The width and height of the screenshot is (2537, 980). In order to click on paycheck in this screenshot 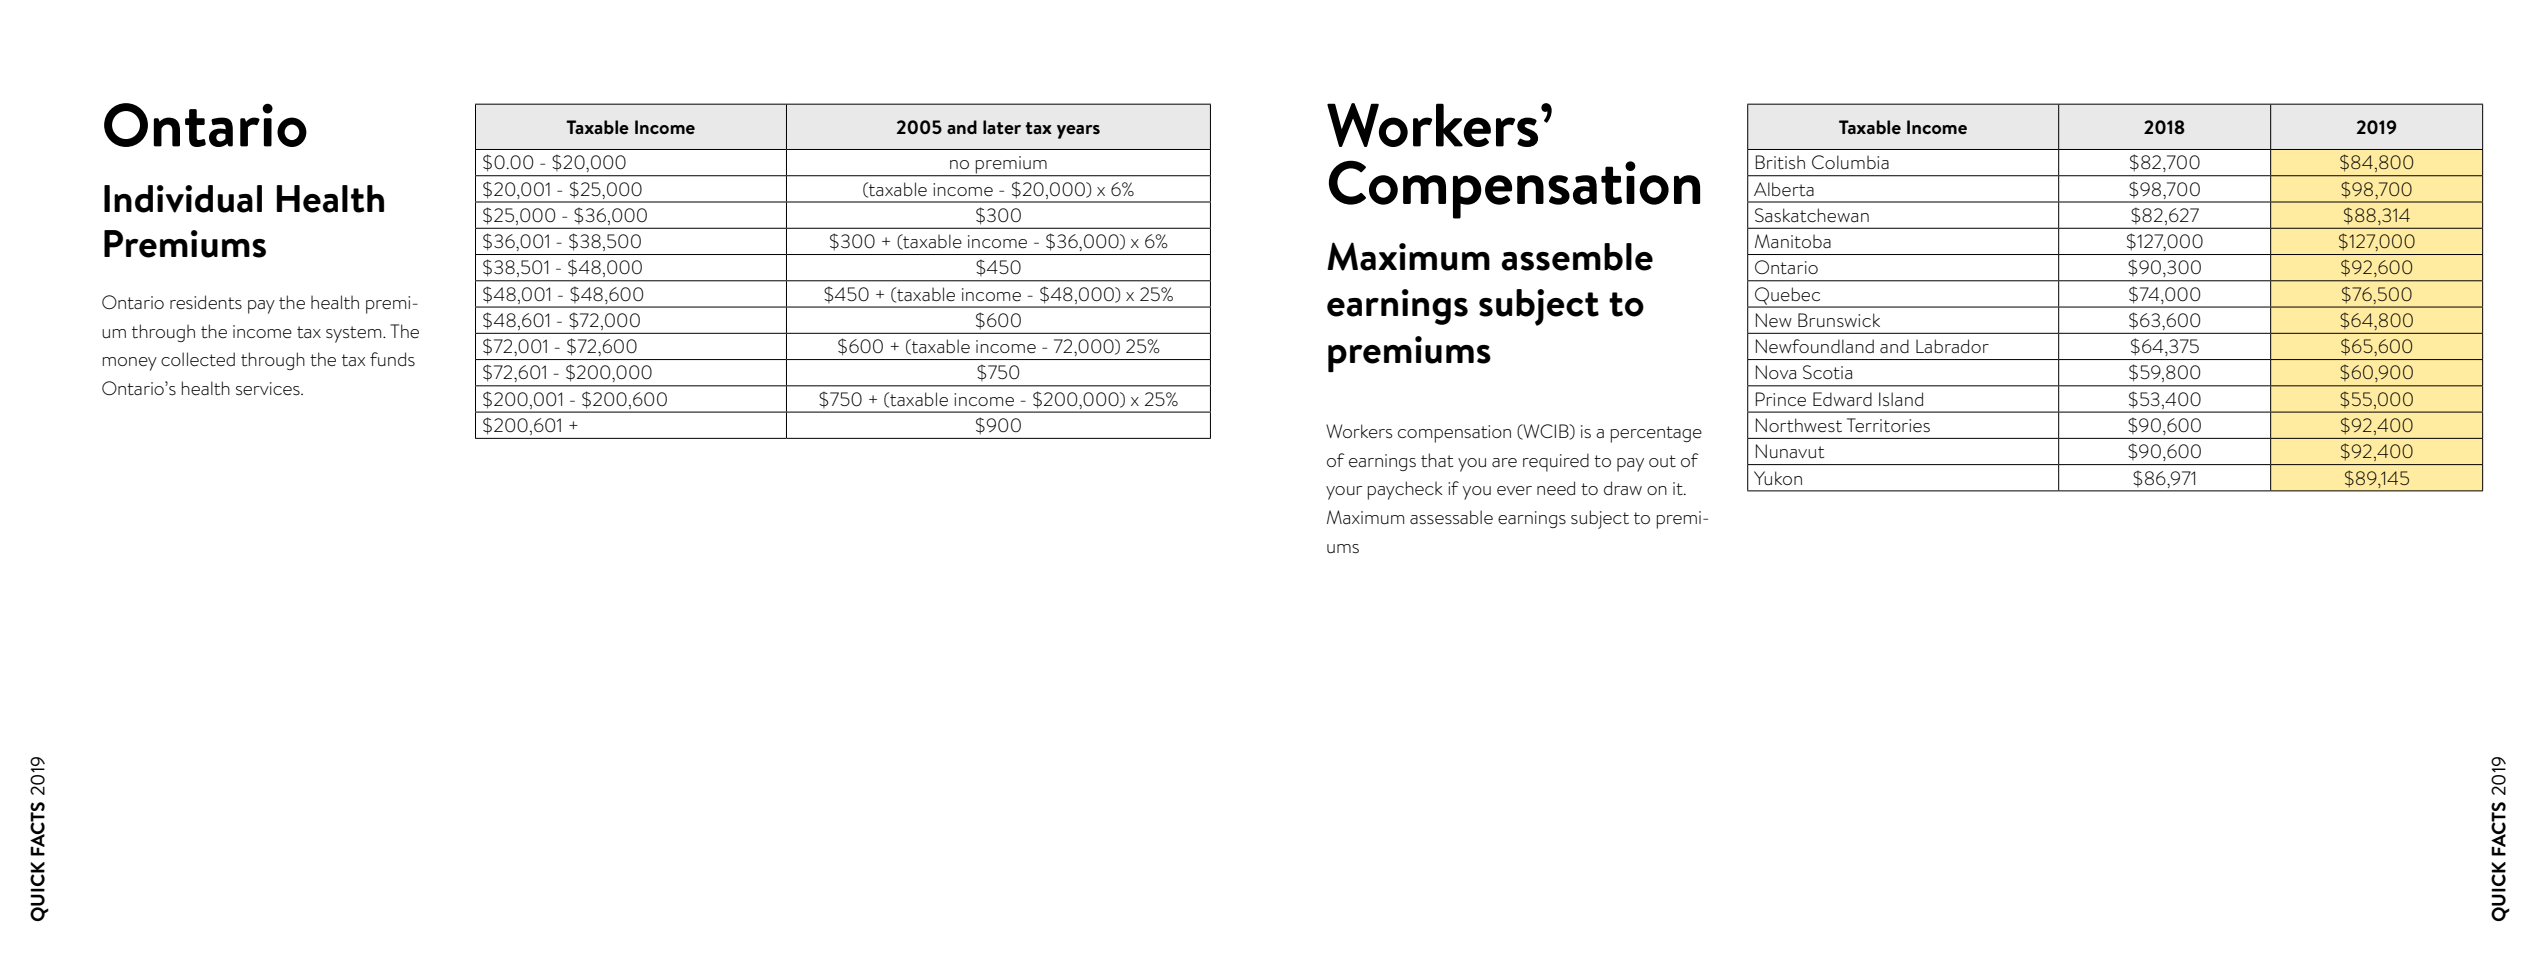, I will do `click(1405, 490)`.
